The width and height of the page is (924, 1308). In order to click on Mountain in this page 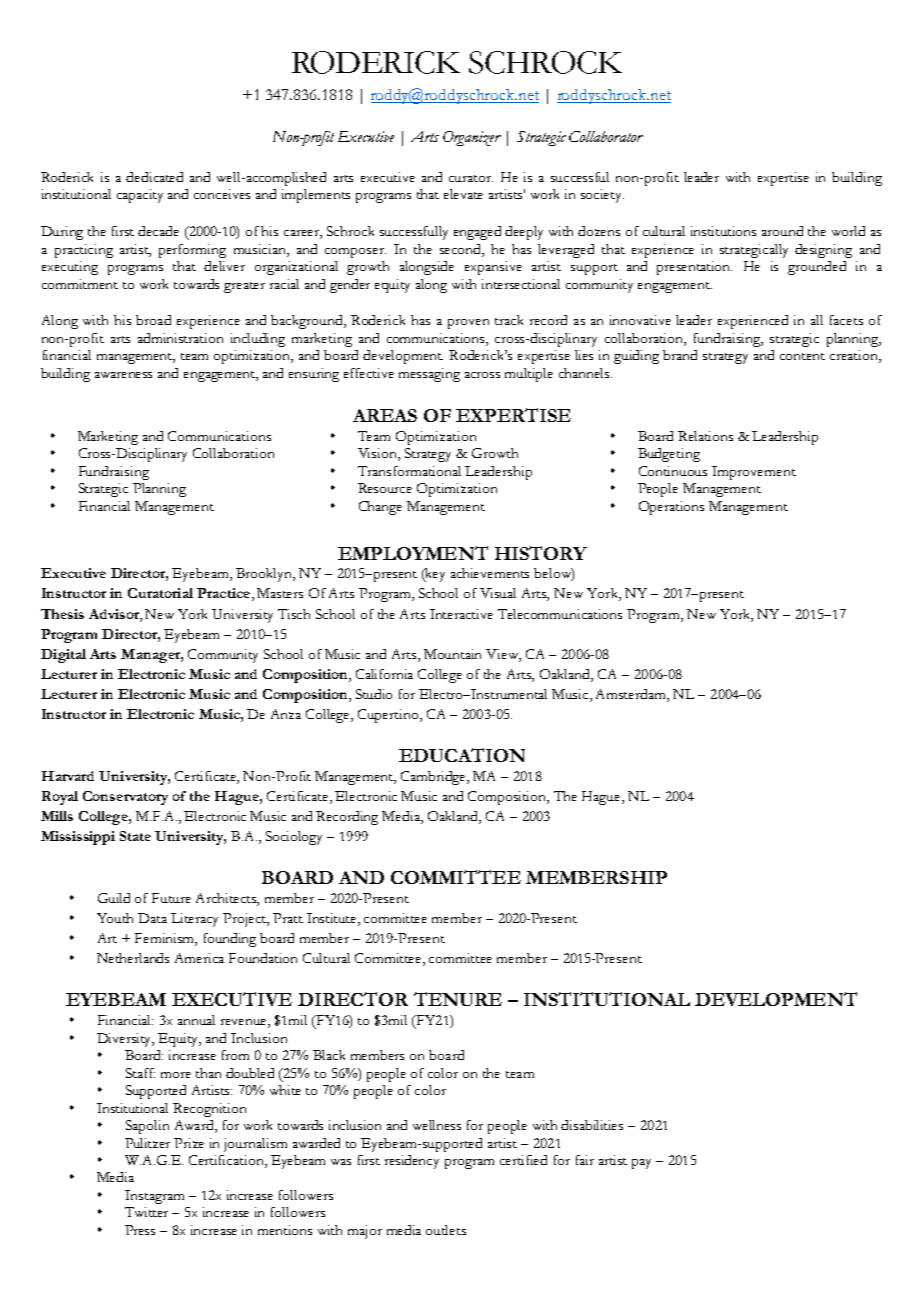, I will do `click(452, 654)`.
